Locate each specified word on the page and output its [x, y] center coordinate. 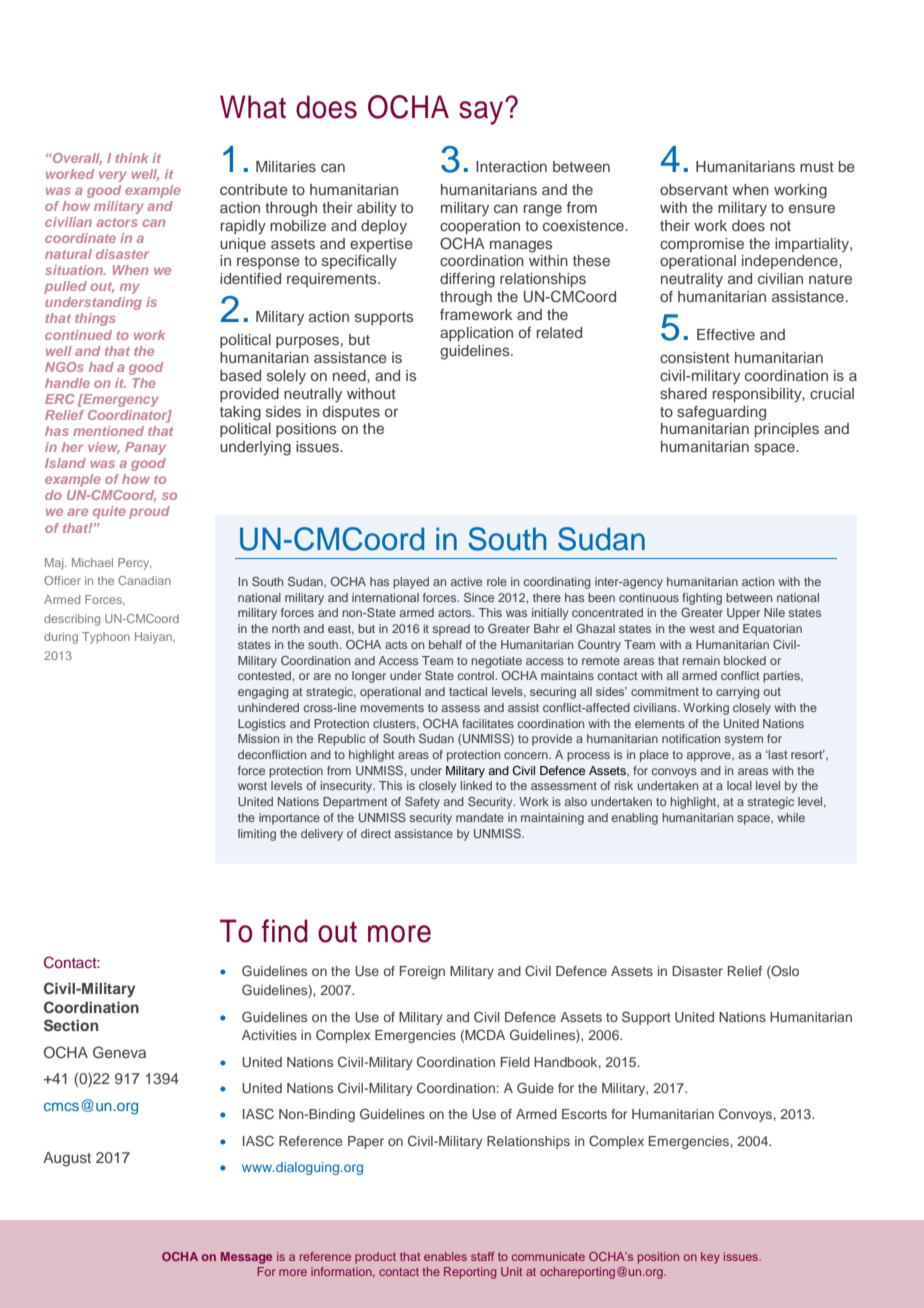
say [482, 112]
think [132, 158]
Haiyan [154, 638]
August [67, 1159]
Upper [743, 614]
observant [694, 189]
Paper [366, 1142]
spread [451, 630]
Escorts [584, 1114]
